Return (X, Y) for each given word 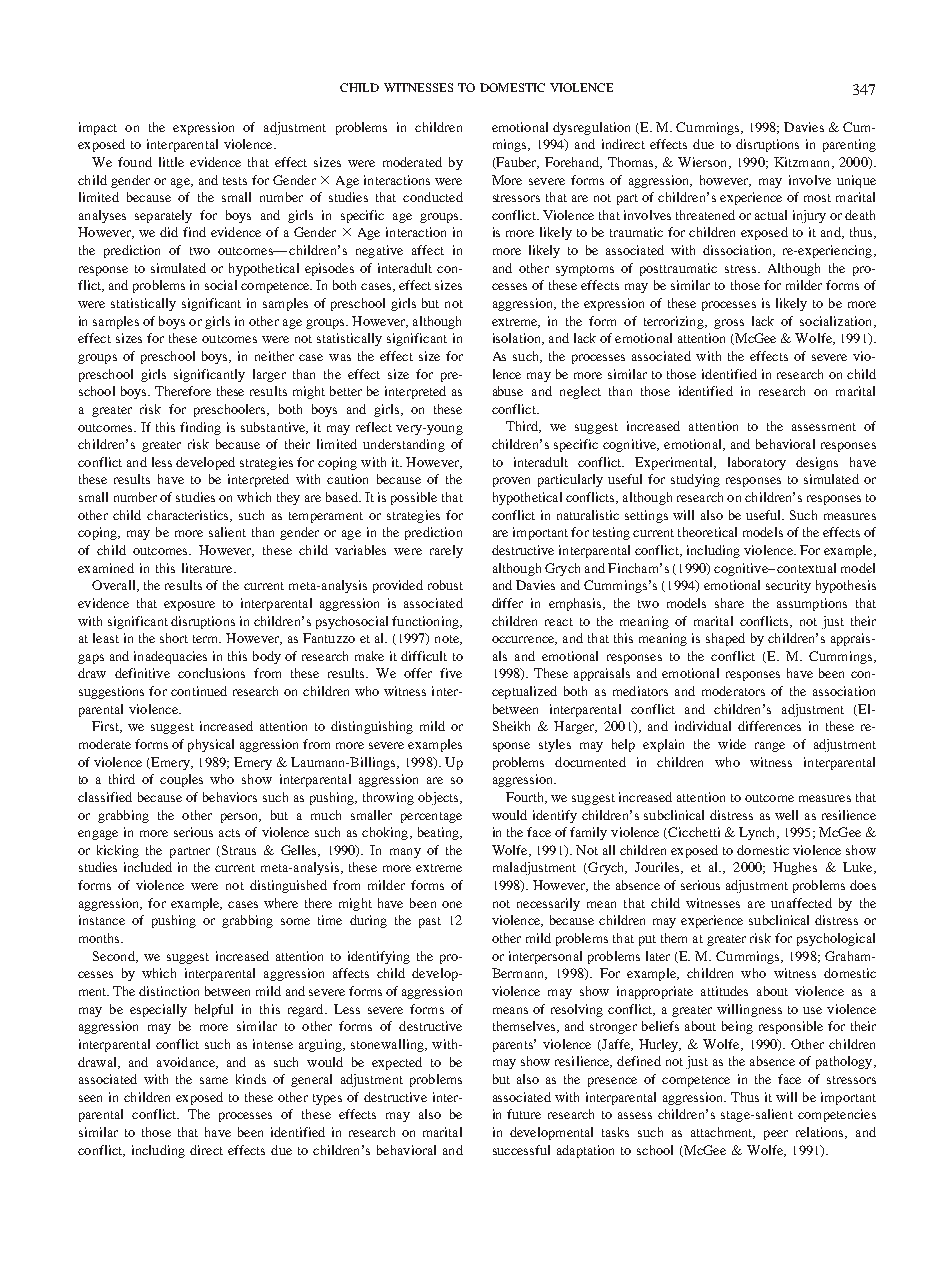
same (214, 1080)
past (430, 922)
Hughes (795, 868)
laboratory (757, 463)
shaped (725, 639)
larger (269, 375)
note (448, 640)
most (817, 198)
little (171, 162)
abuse (508, 391)
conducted (433, 197)
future (524, 1114)
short (174, 638)
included (148, 867)
